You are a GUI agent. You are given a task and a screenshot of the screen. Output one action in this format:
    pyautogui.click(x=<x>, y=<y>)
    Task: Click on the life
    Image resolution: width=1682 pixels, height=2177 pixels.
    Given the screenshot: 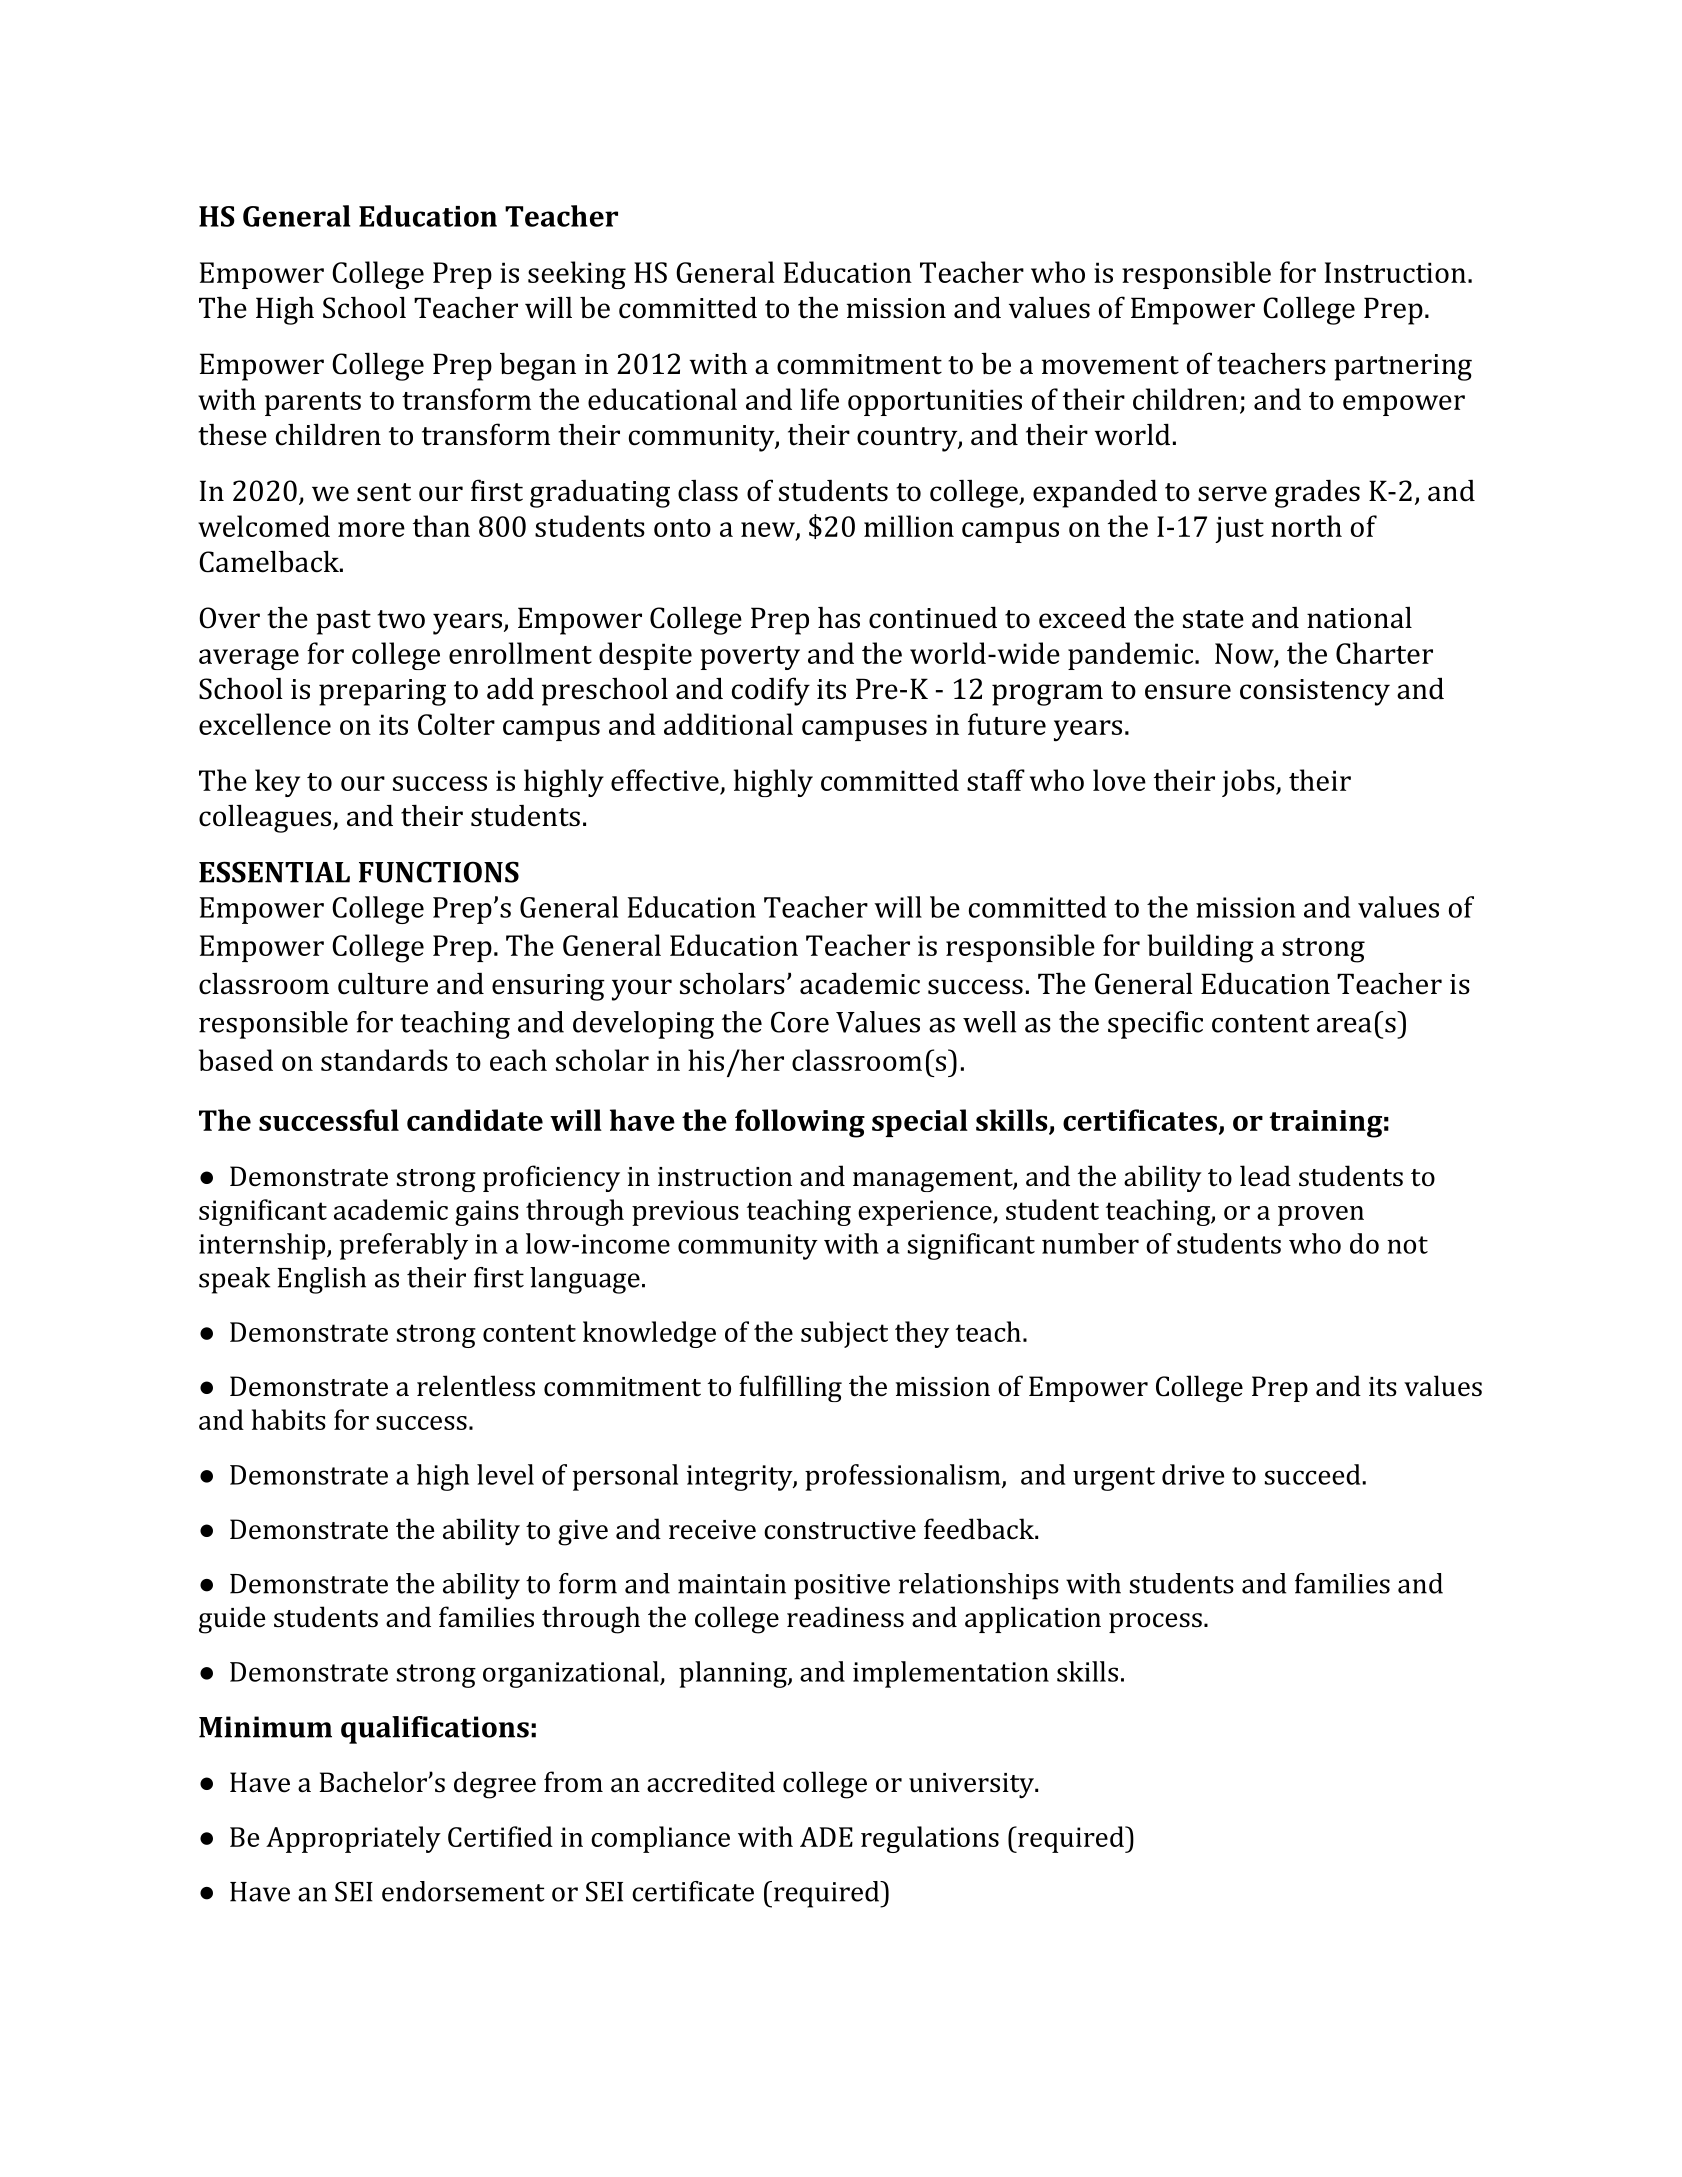 What is the action you would take?
    pyautogui.click(x=820, y=399)
